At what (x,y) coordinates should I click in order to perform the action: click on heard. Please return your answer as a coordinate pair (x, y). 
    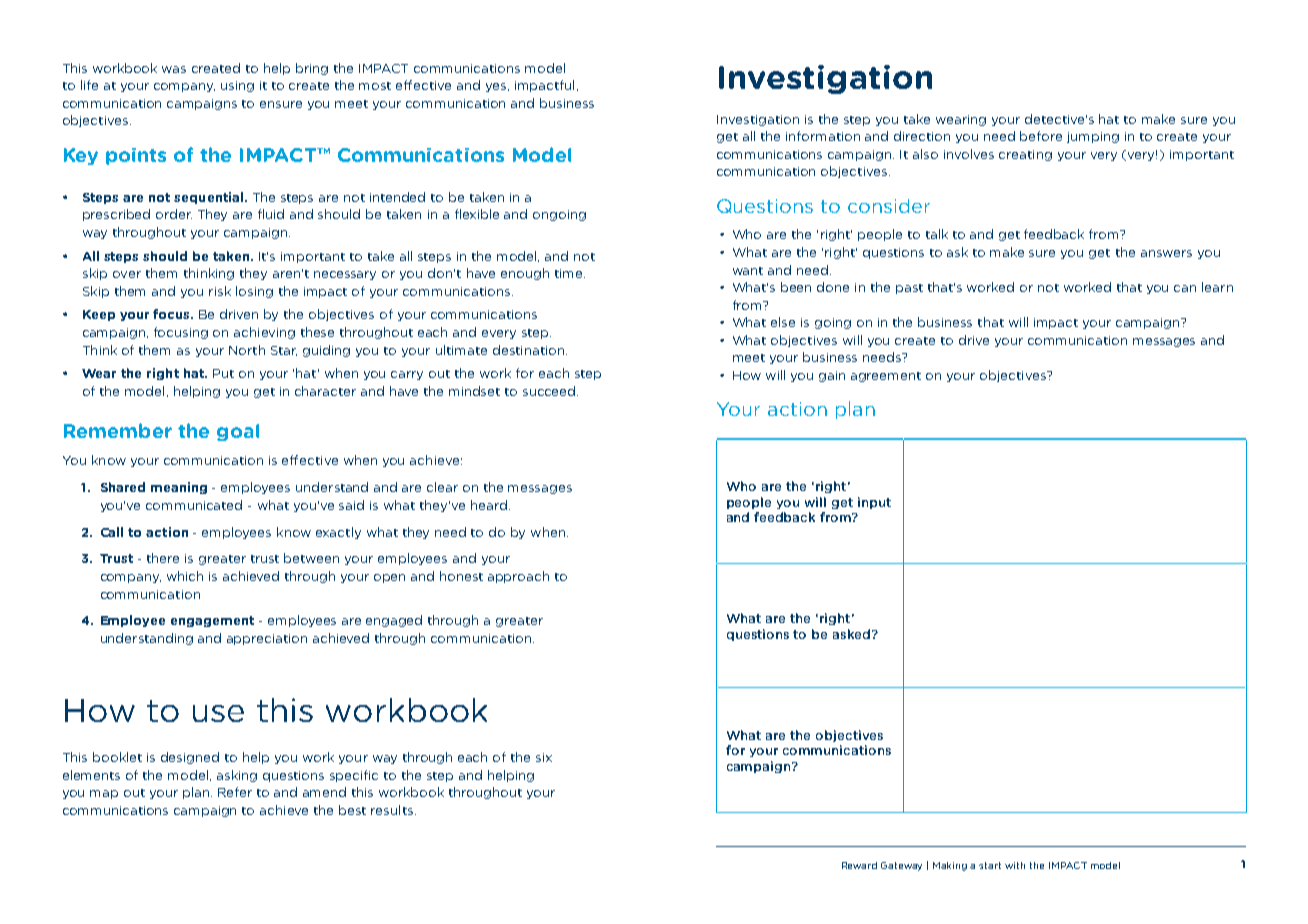
    Looking at the image, I should click on (490, 505).
